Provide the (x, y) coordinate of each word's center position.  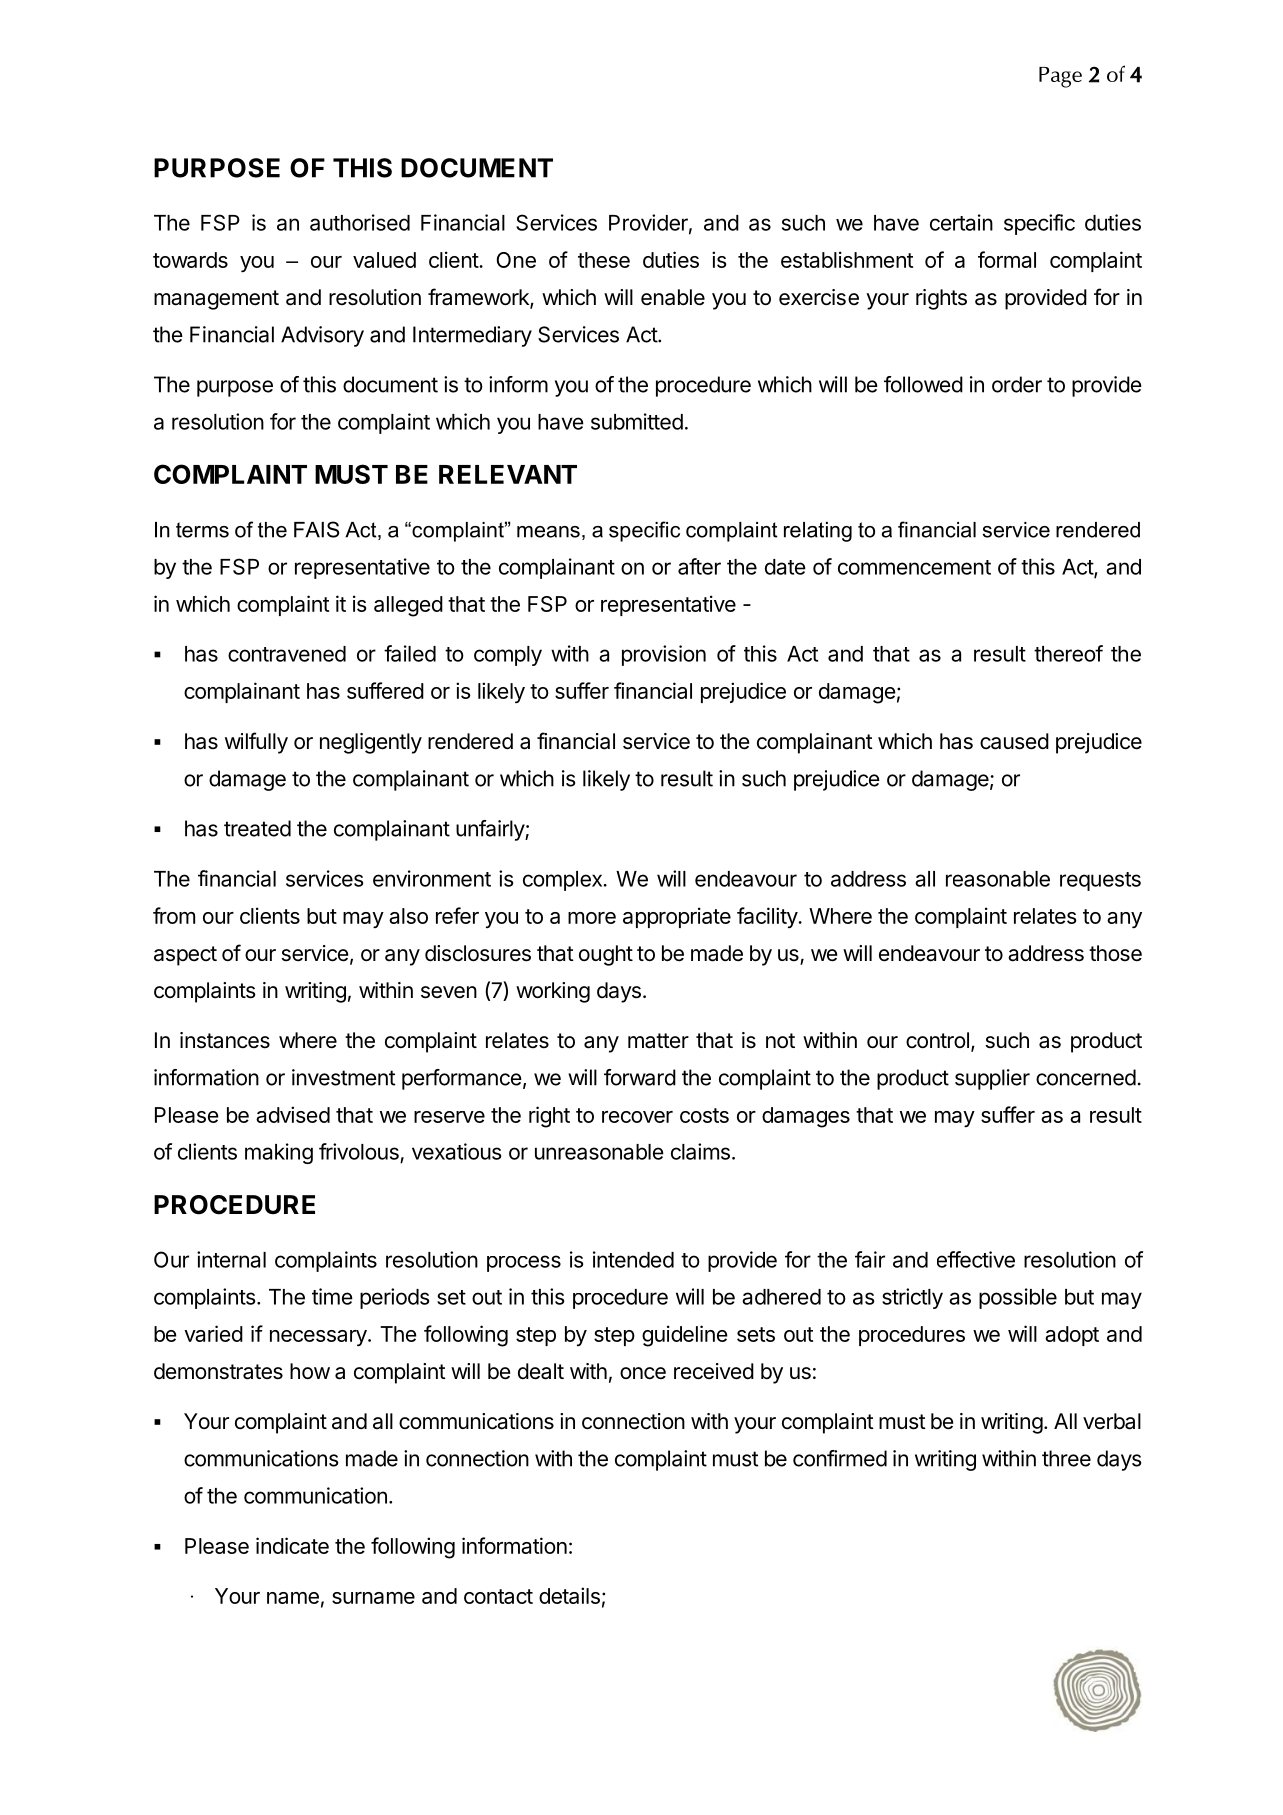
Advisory (322, 336)
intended (633, 1259)
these (604, 260)
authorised (360, 222)
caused (1014, 741)
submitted (637, 421)
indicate (292, 1545)
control (937, 1040)
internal (231, 1259)
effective (976, 1259)
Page (1060, 77)
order (1017, 384)
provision (664, 655)
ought (606, 955)
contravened (287, 654)
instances (225, 1040)
